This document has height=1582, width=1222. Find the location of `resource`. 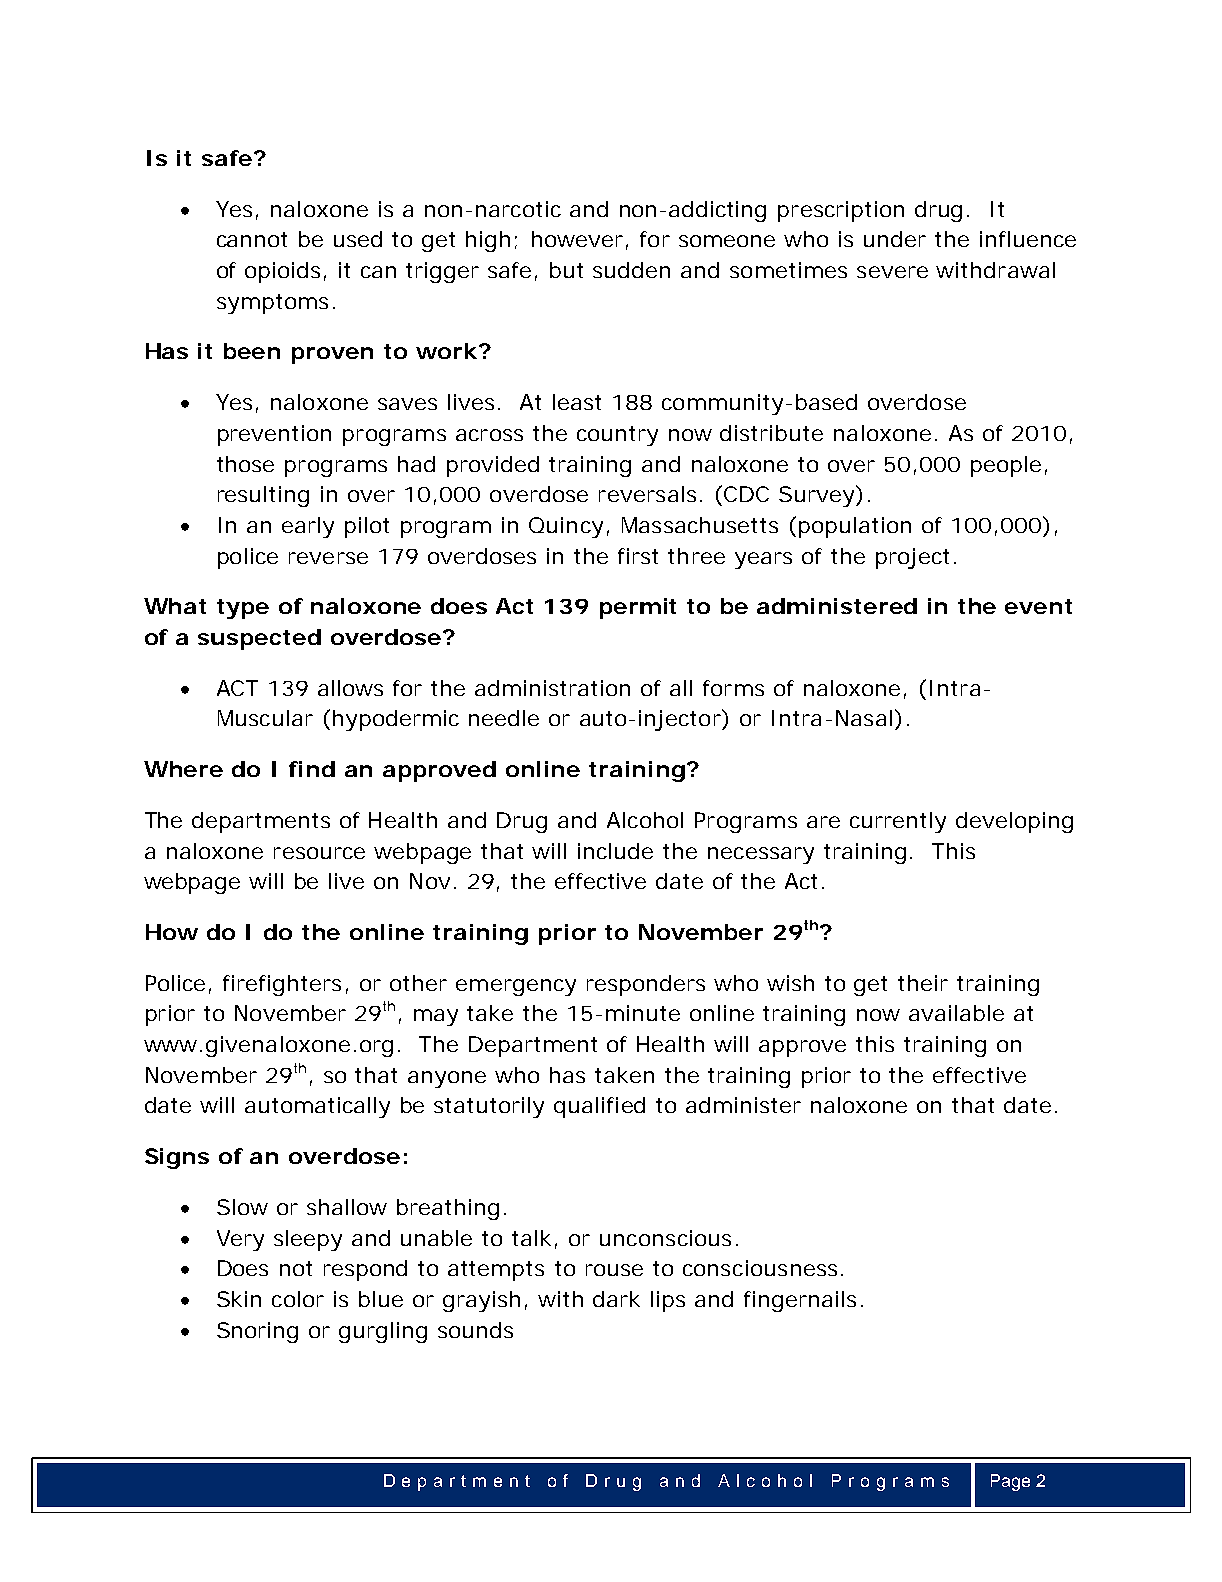

resource is located at coordinates (319, 853).
